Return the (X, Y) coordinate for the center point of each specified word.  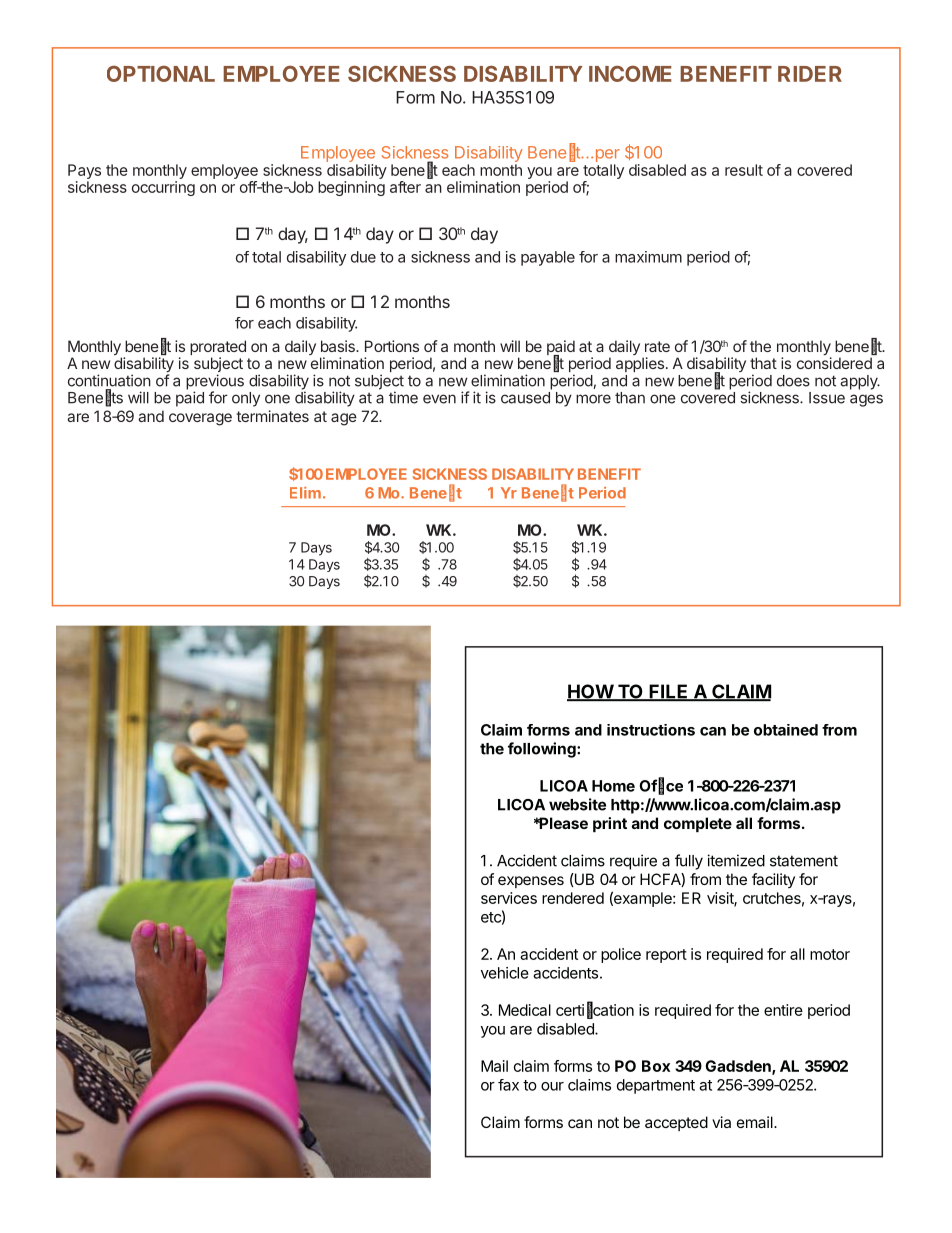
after (405, 187)
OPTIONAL (161, 74)
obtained (786, 730)
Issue (827, 398)
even (439, 399)
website (577, 804)
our (552, 1086)
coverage (200, 419)
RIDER (810, 74)
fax (508, 1085)
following (543, 750)
